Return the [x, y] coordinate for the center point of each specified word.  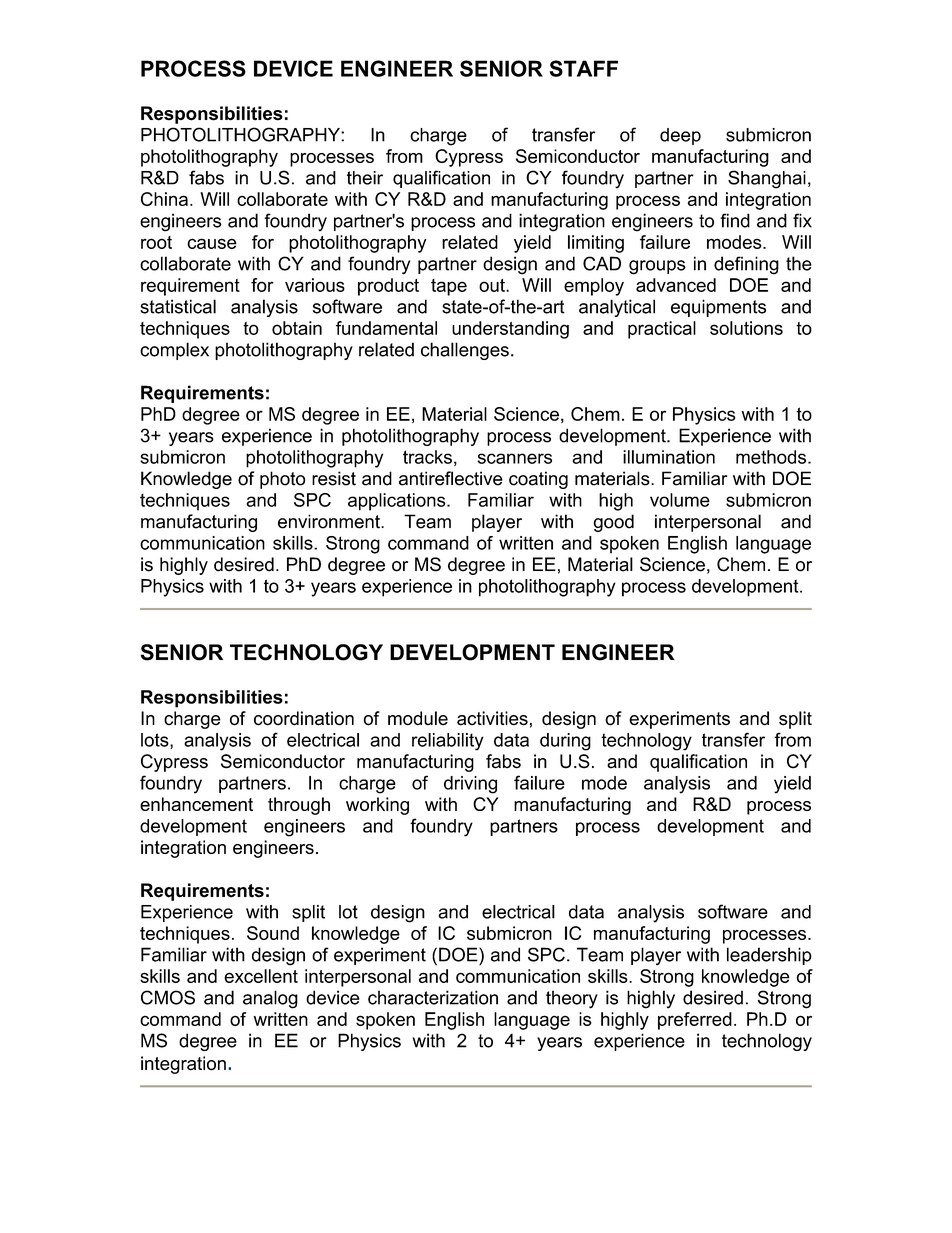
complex [174, 351]
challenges [465, 351]
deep [680, 136]
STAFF [583, 68]
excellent [261, 976]
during [565, 742]
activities [492, 718]
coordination [304, 718]
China [164, 199]
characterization [433, 997]
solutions [746, 328]
